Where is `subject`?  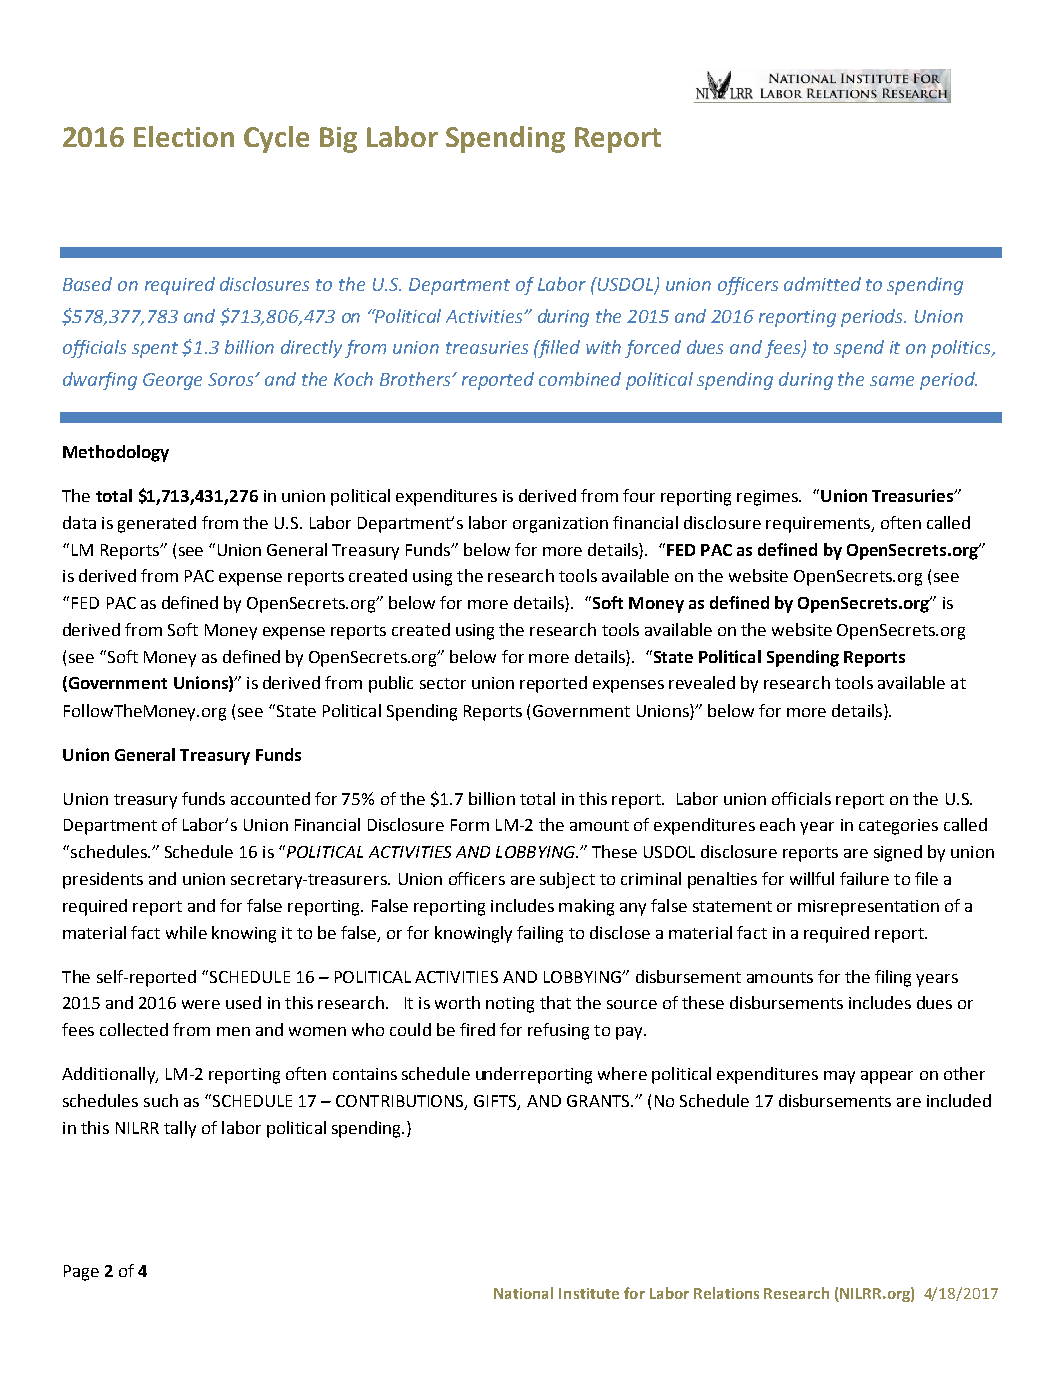 subject is located at coordinates (567, 880).
